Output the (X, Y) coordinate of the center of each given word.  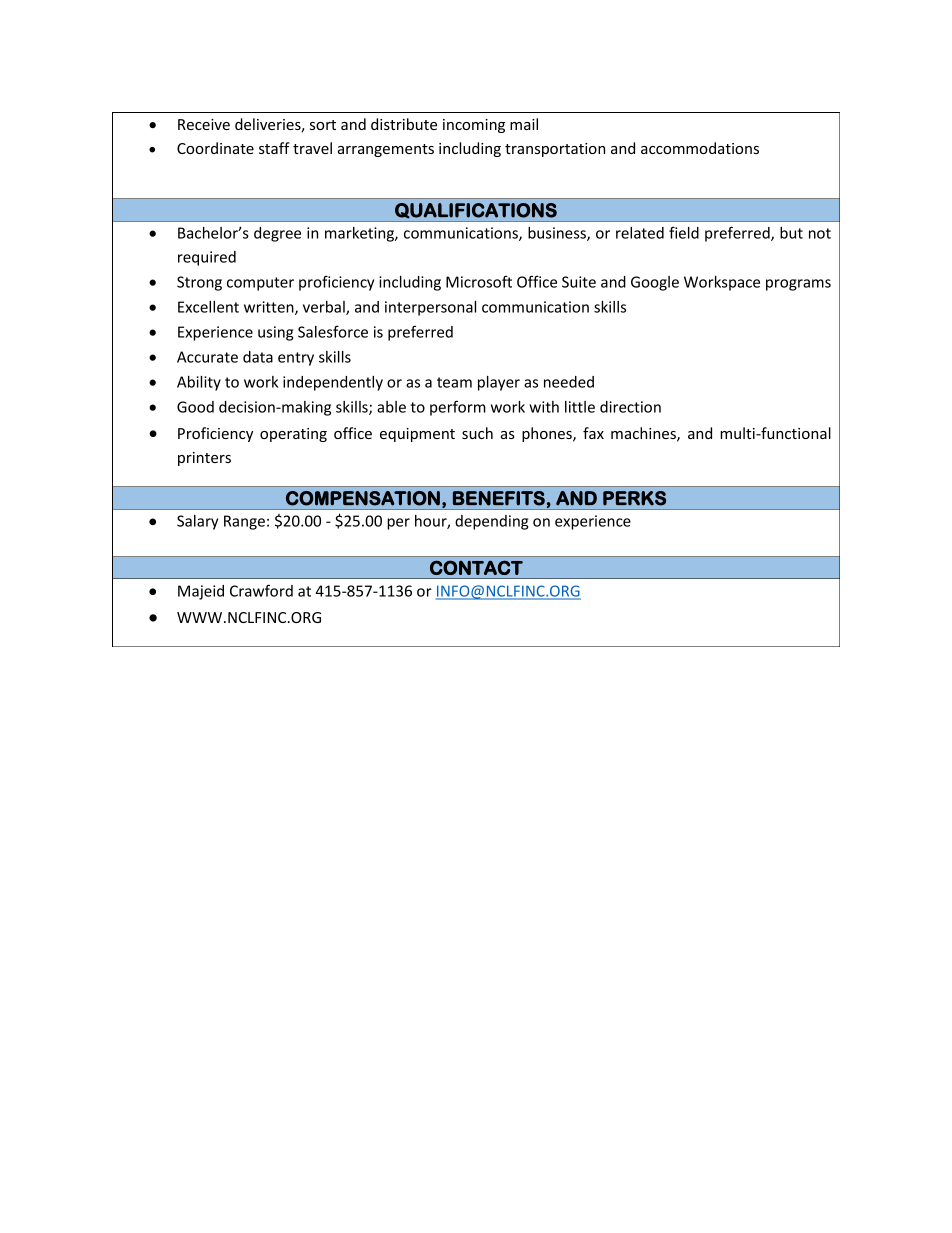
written (270, 308)
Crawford (261, 590)
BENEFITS (499, 498)
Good (195, 407)
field (684, 232)
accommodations (700, 148)
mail (524, 124)
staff (274, 148)
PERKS (634, 498)
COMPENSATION (363, 498)
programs (798, 285)
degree (277, 234)
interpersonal (430, 308)
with (544, 407)
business (558, 234)
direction (630, 407)
